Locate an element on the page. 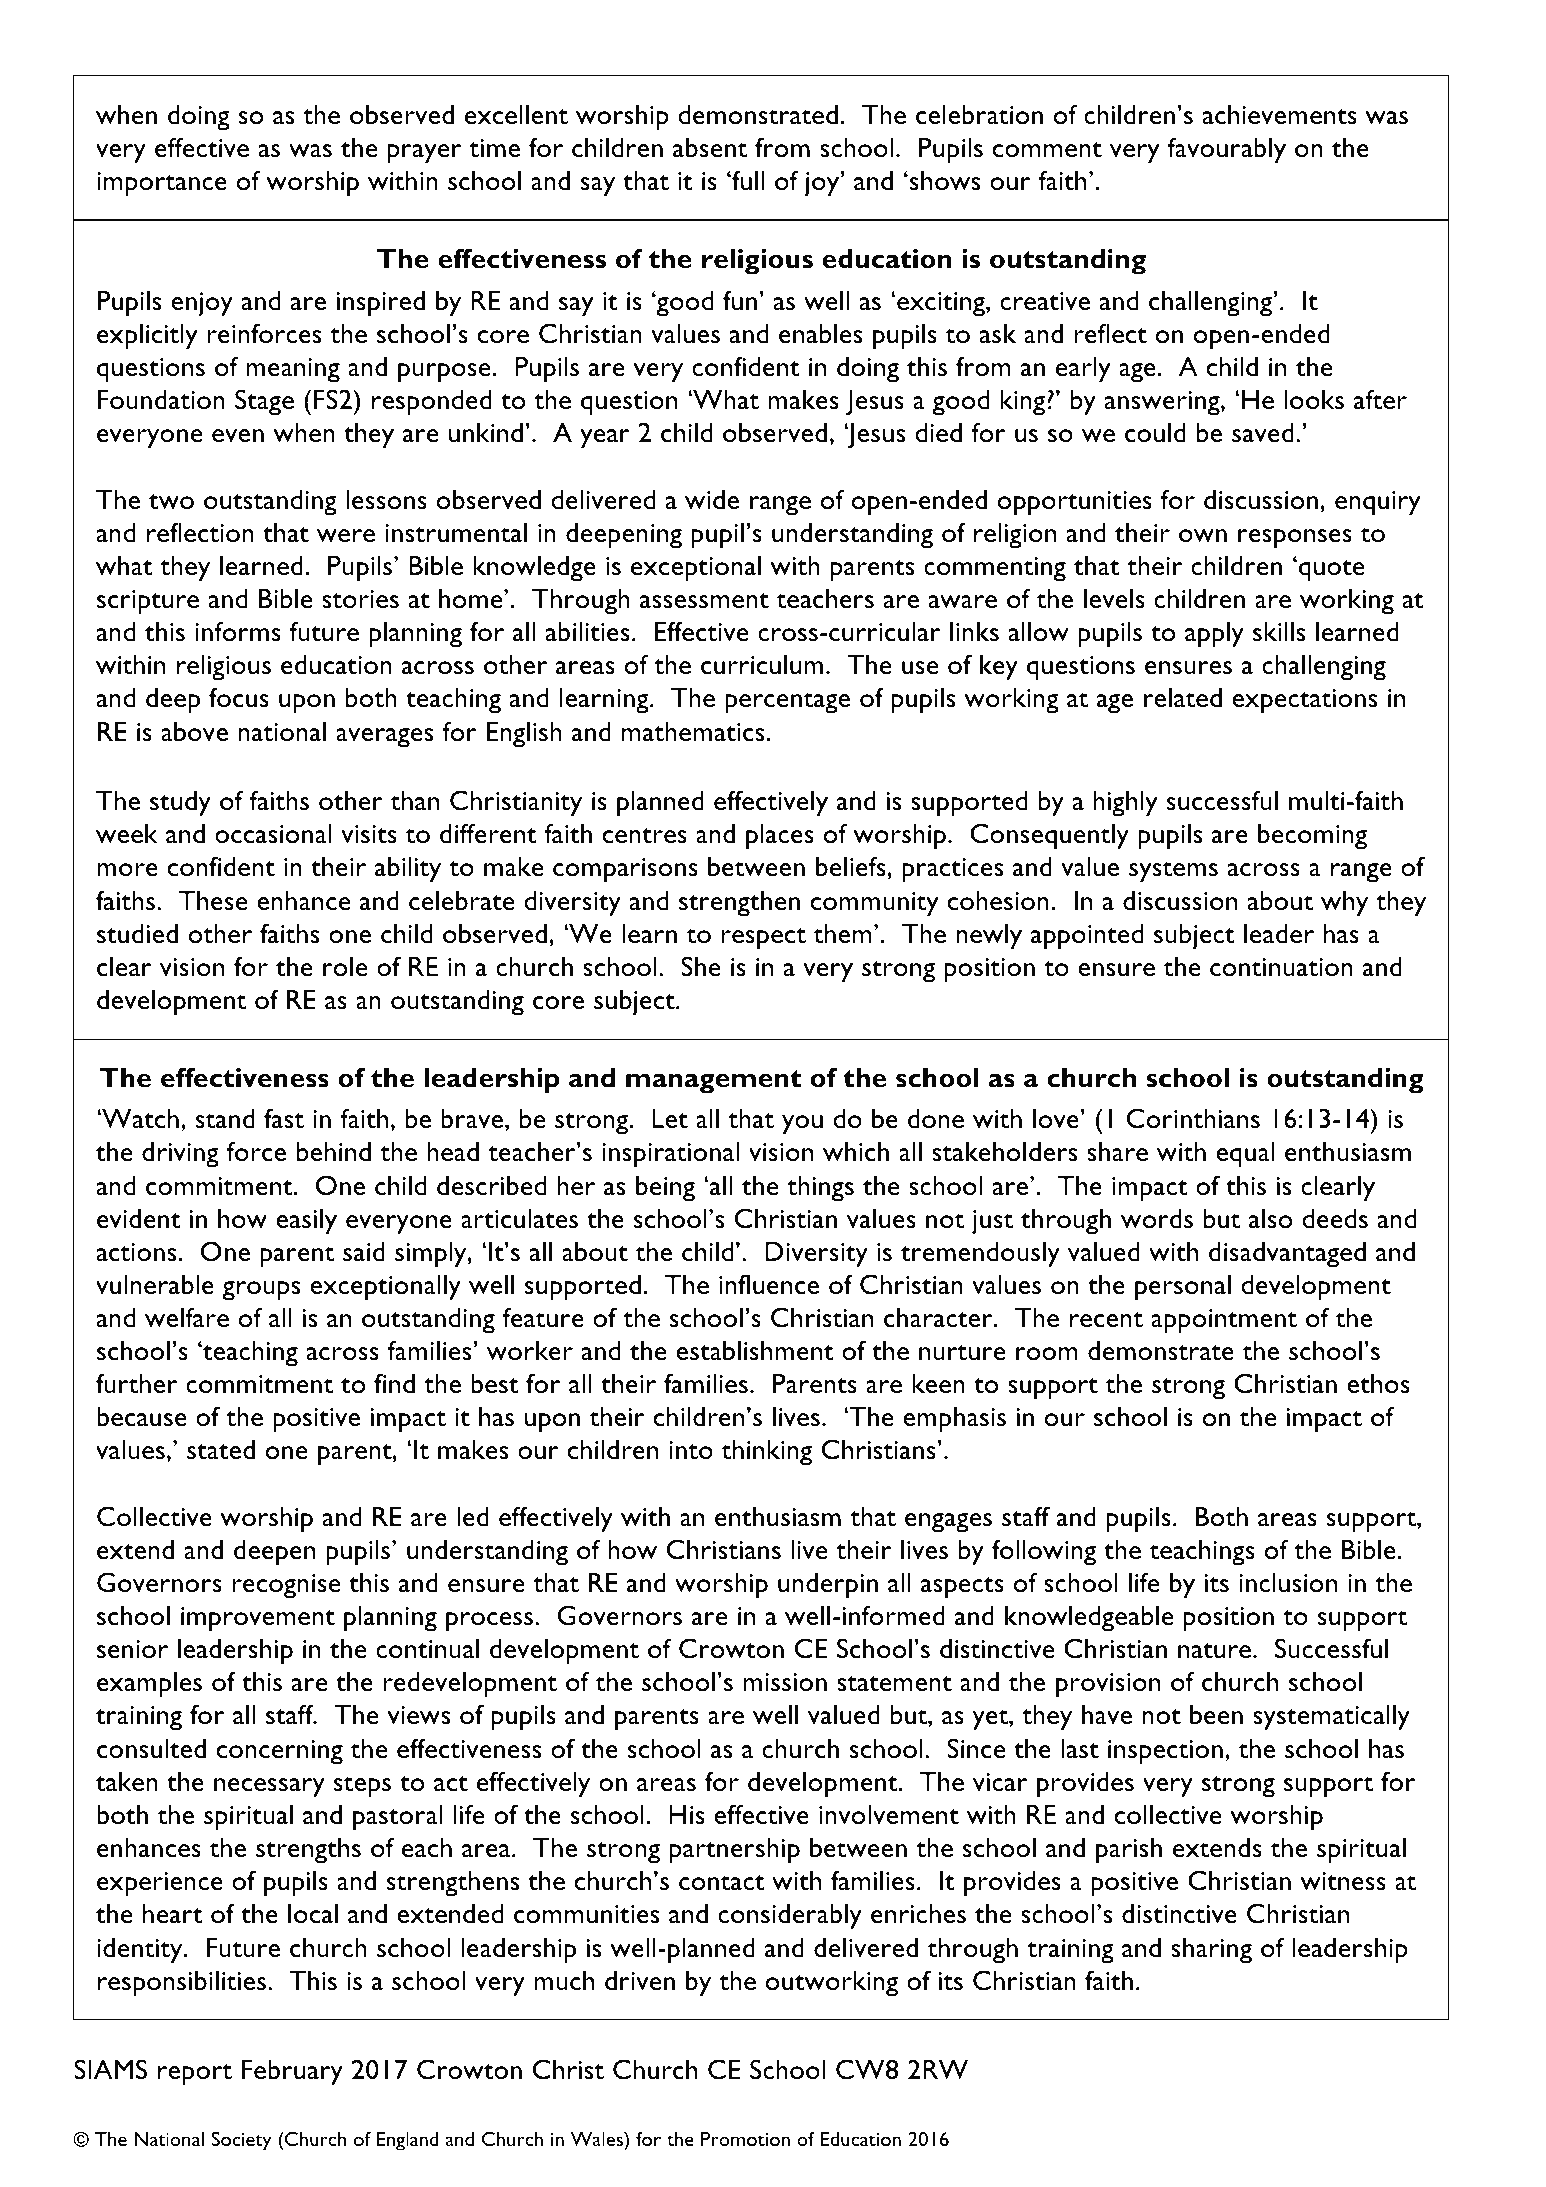 This document has height=2187, width=1546. February is located at coordinates (292, 2073).
